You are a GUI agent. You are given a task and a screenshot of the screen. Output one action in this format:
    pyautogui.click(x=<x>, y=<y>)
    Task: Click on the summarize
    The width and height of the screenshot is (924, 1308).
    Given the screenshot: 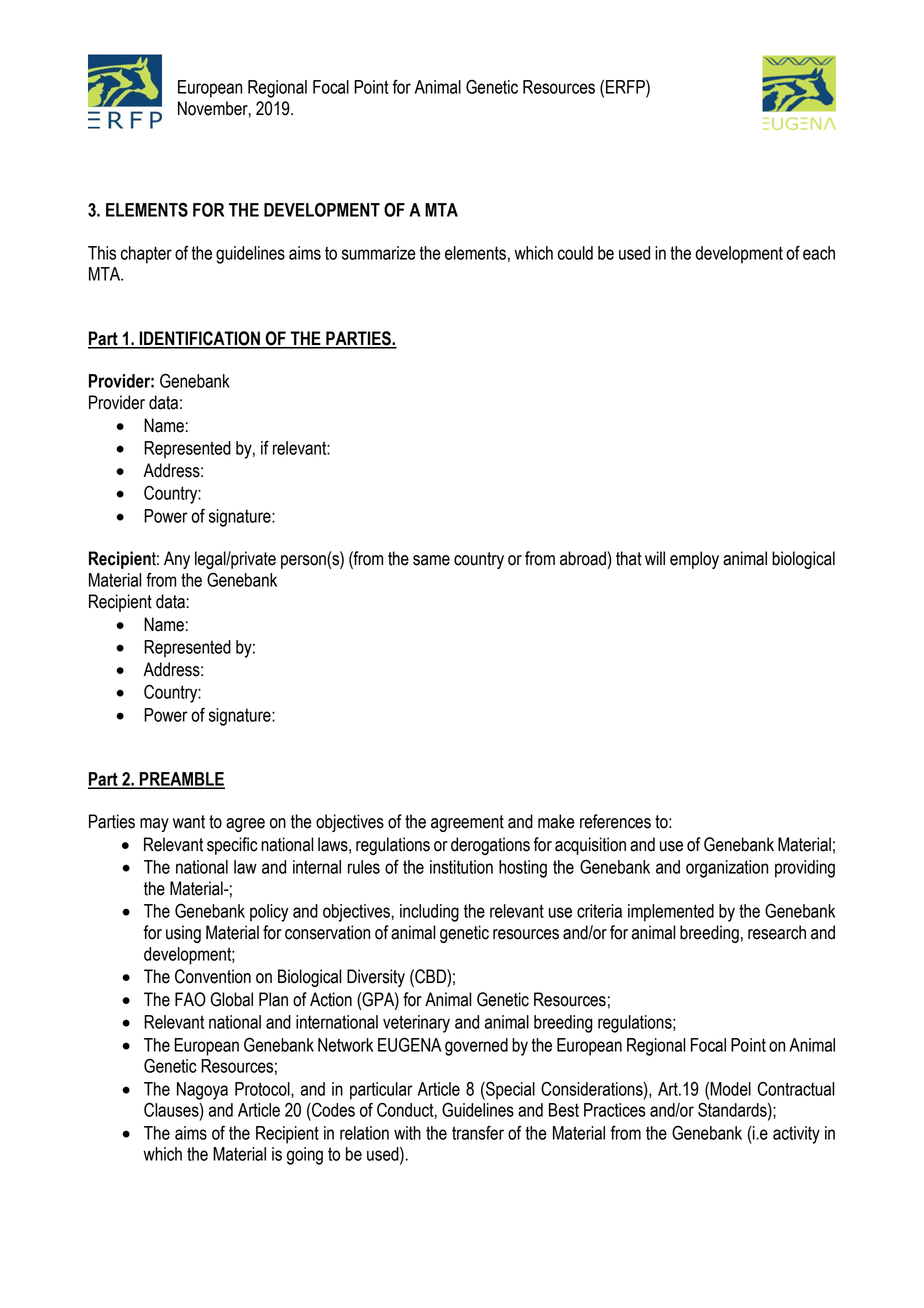 What is the action you would take?
    pyautogui.click(x=379, y=253)
